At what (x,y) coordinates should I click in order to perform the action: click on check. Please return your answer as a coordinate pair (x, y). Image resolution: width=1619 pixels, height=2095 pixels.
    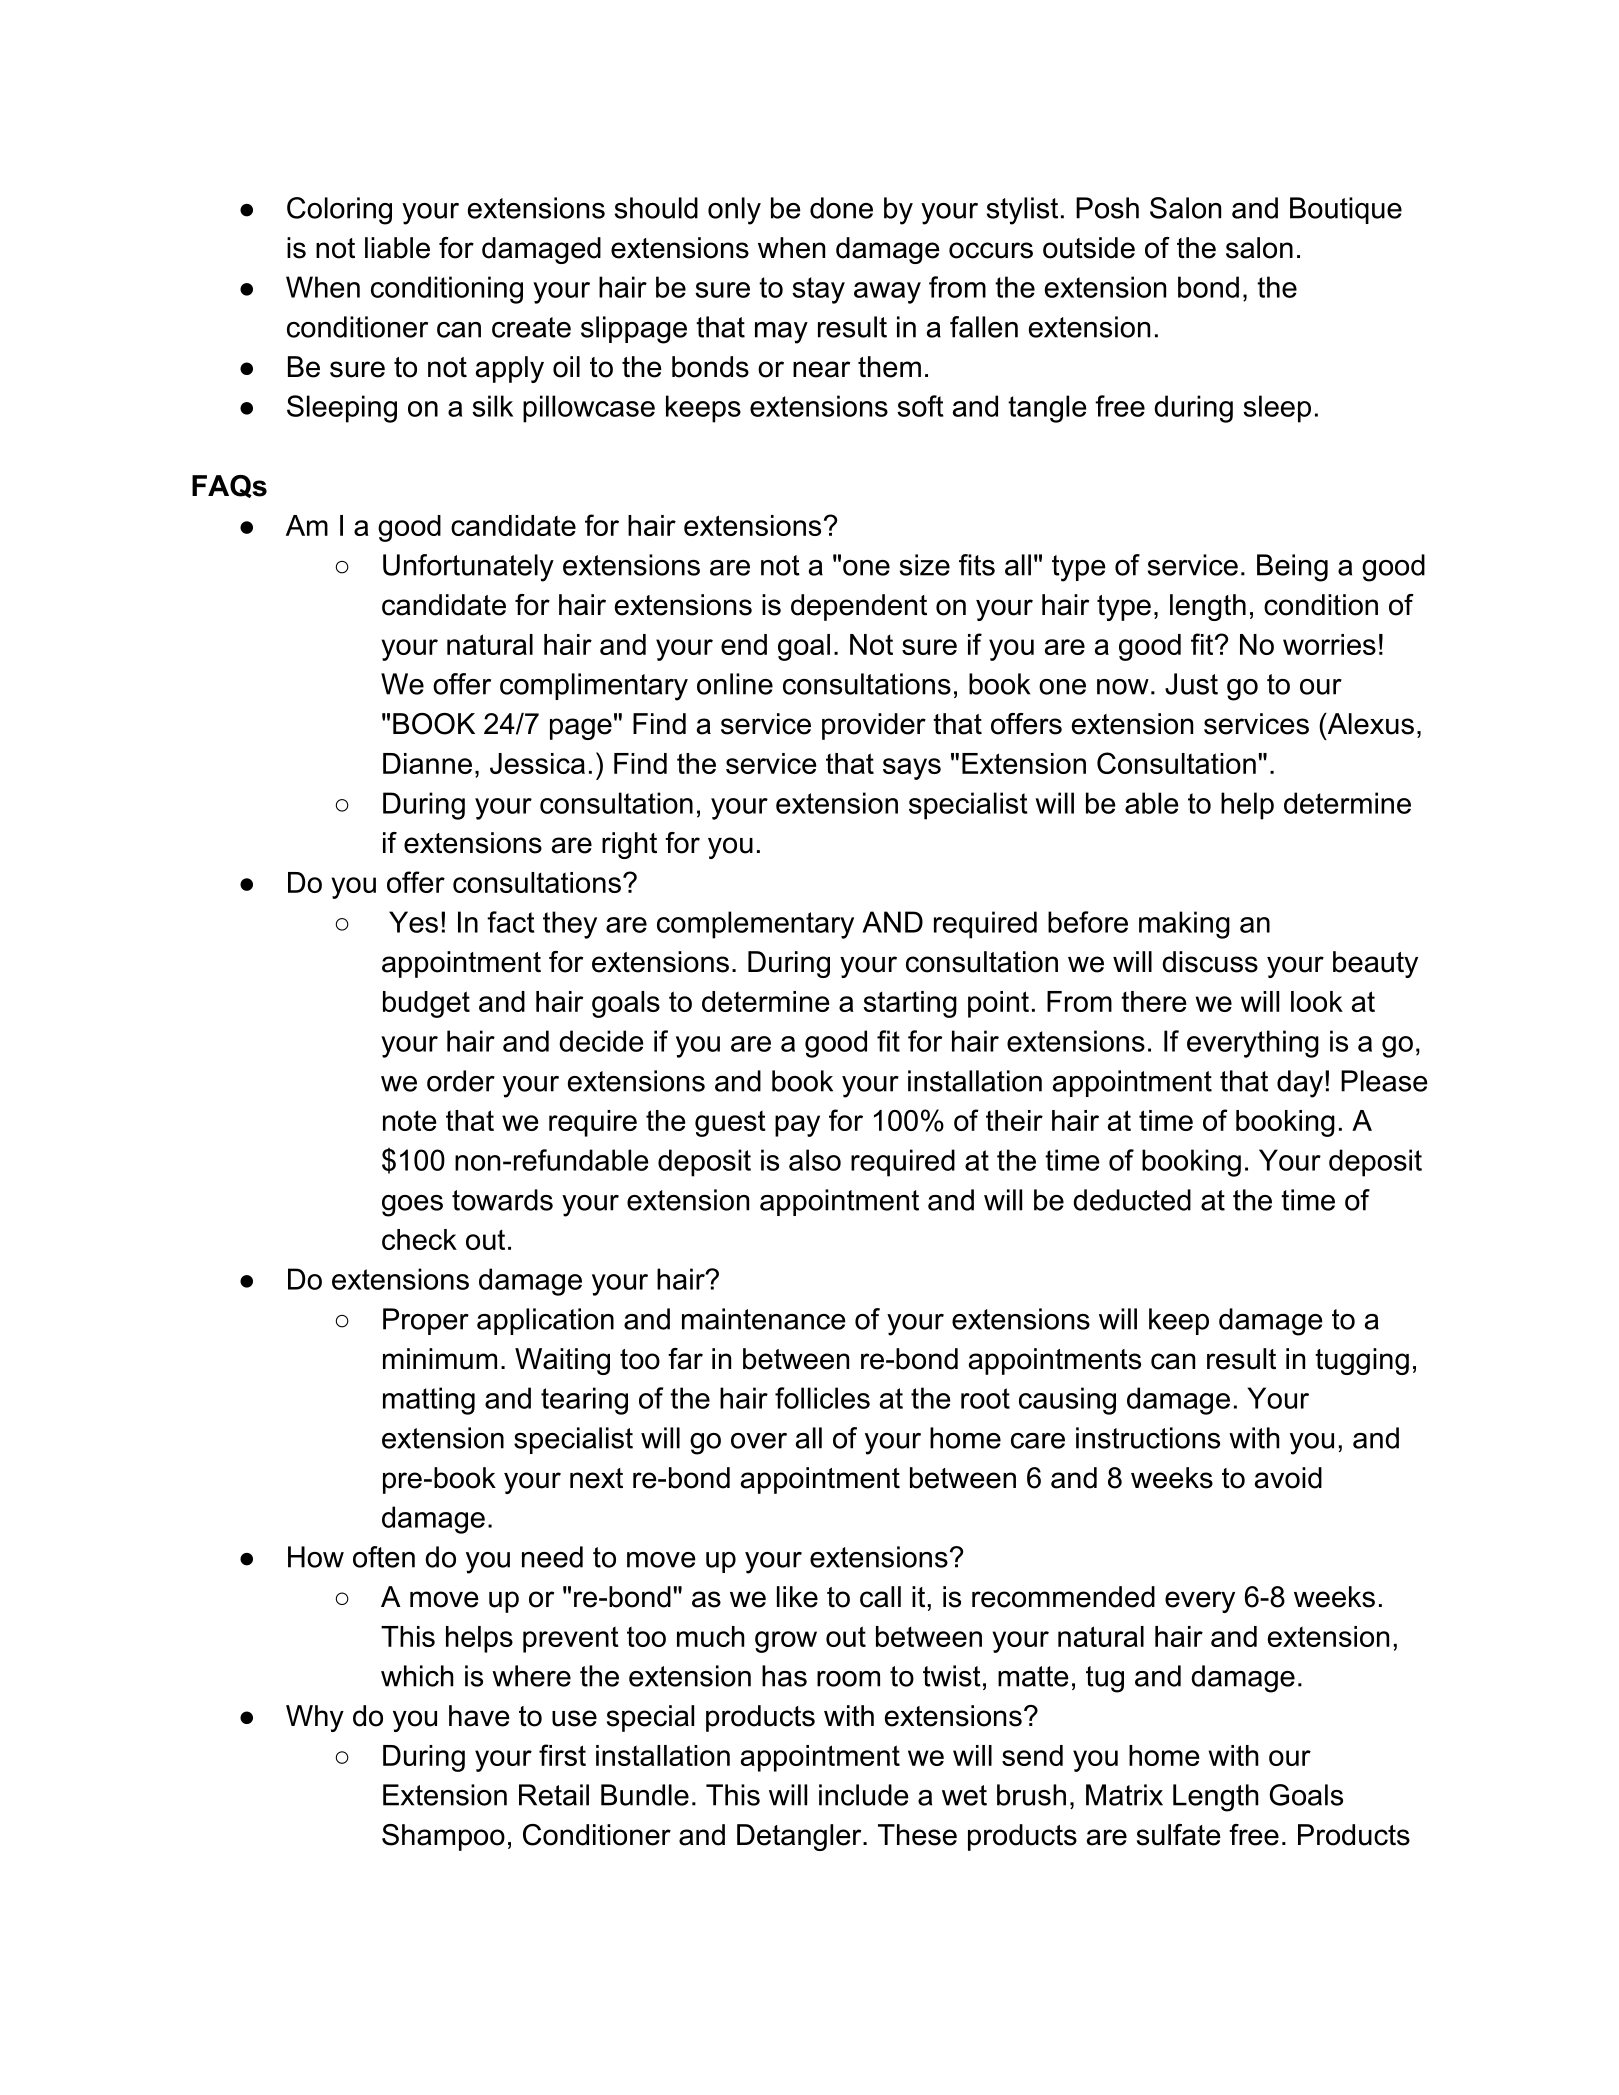
    Looking at the image, I should click on (419, 1239).
